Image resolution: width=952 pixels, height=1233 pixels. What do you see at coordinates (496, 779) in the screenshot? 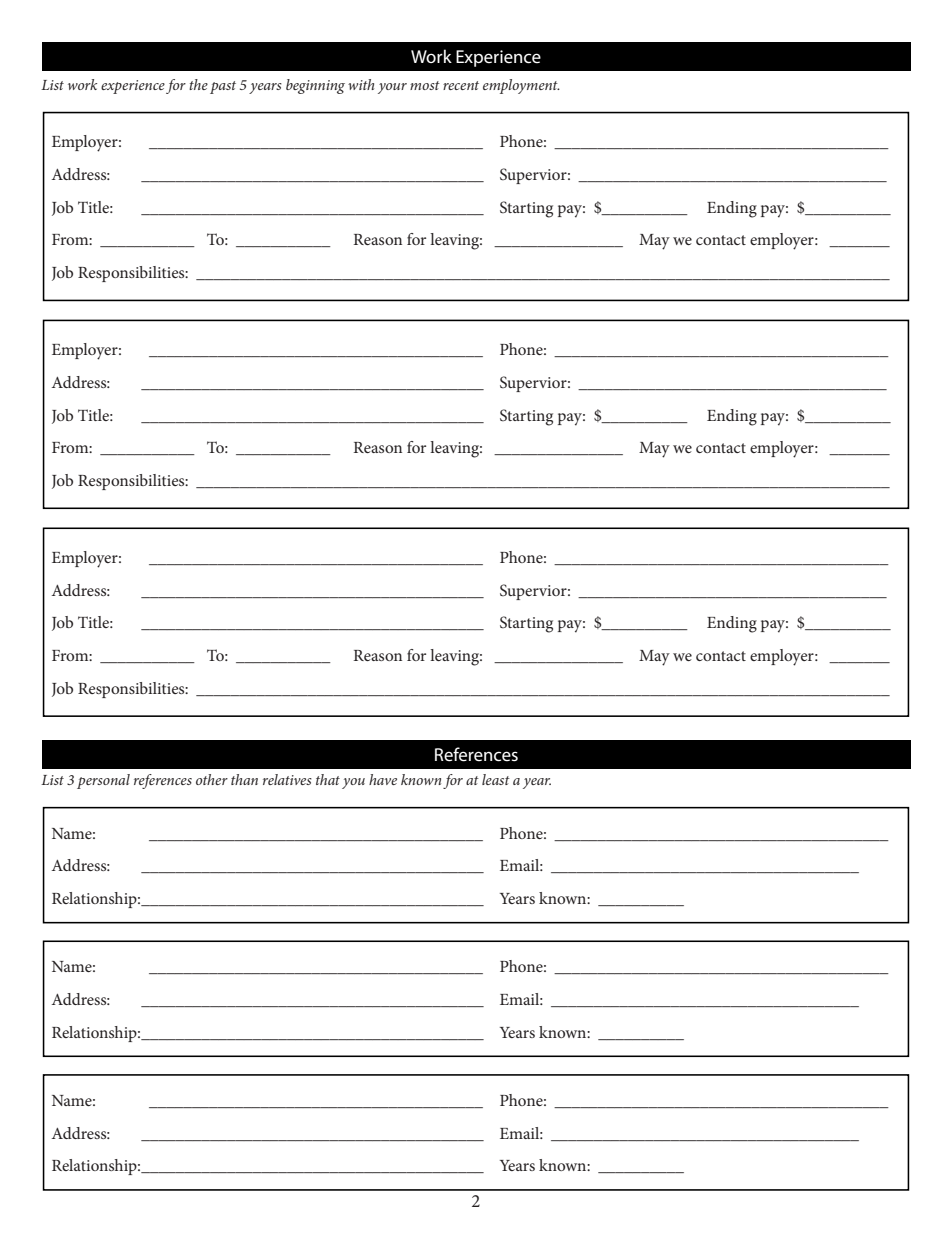
I see `least` at bounding box center [496, 779].
